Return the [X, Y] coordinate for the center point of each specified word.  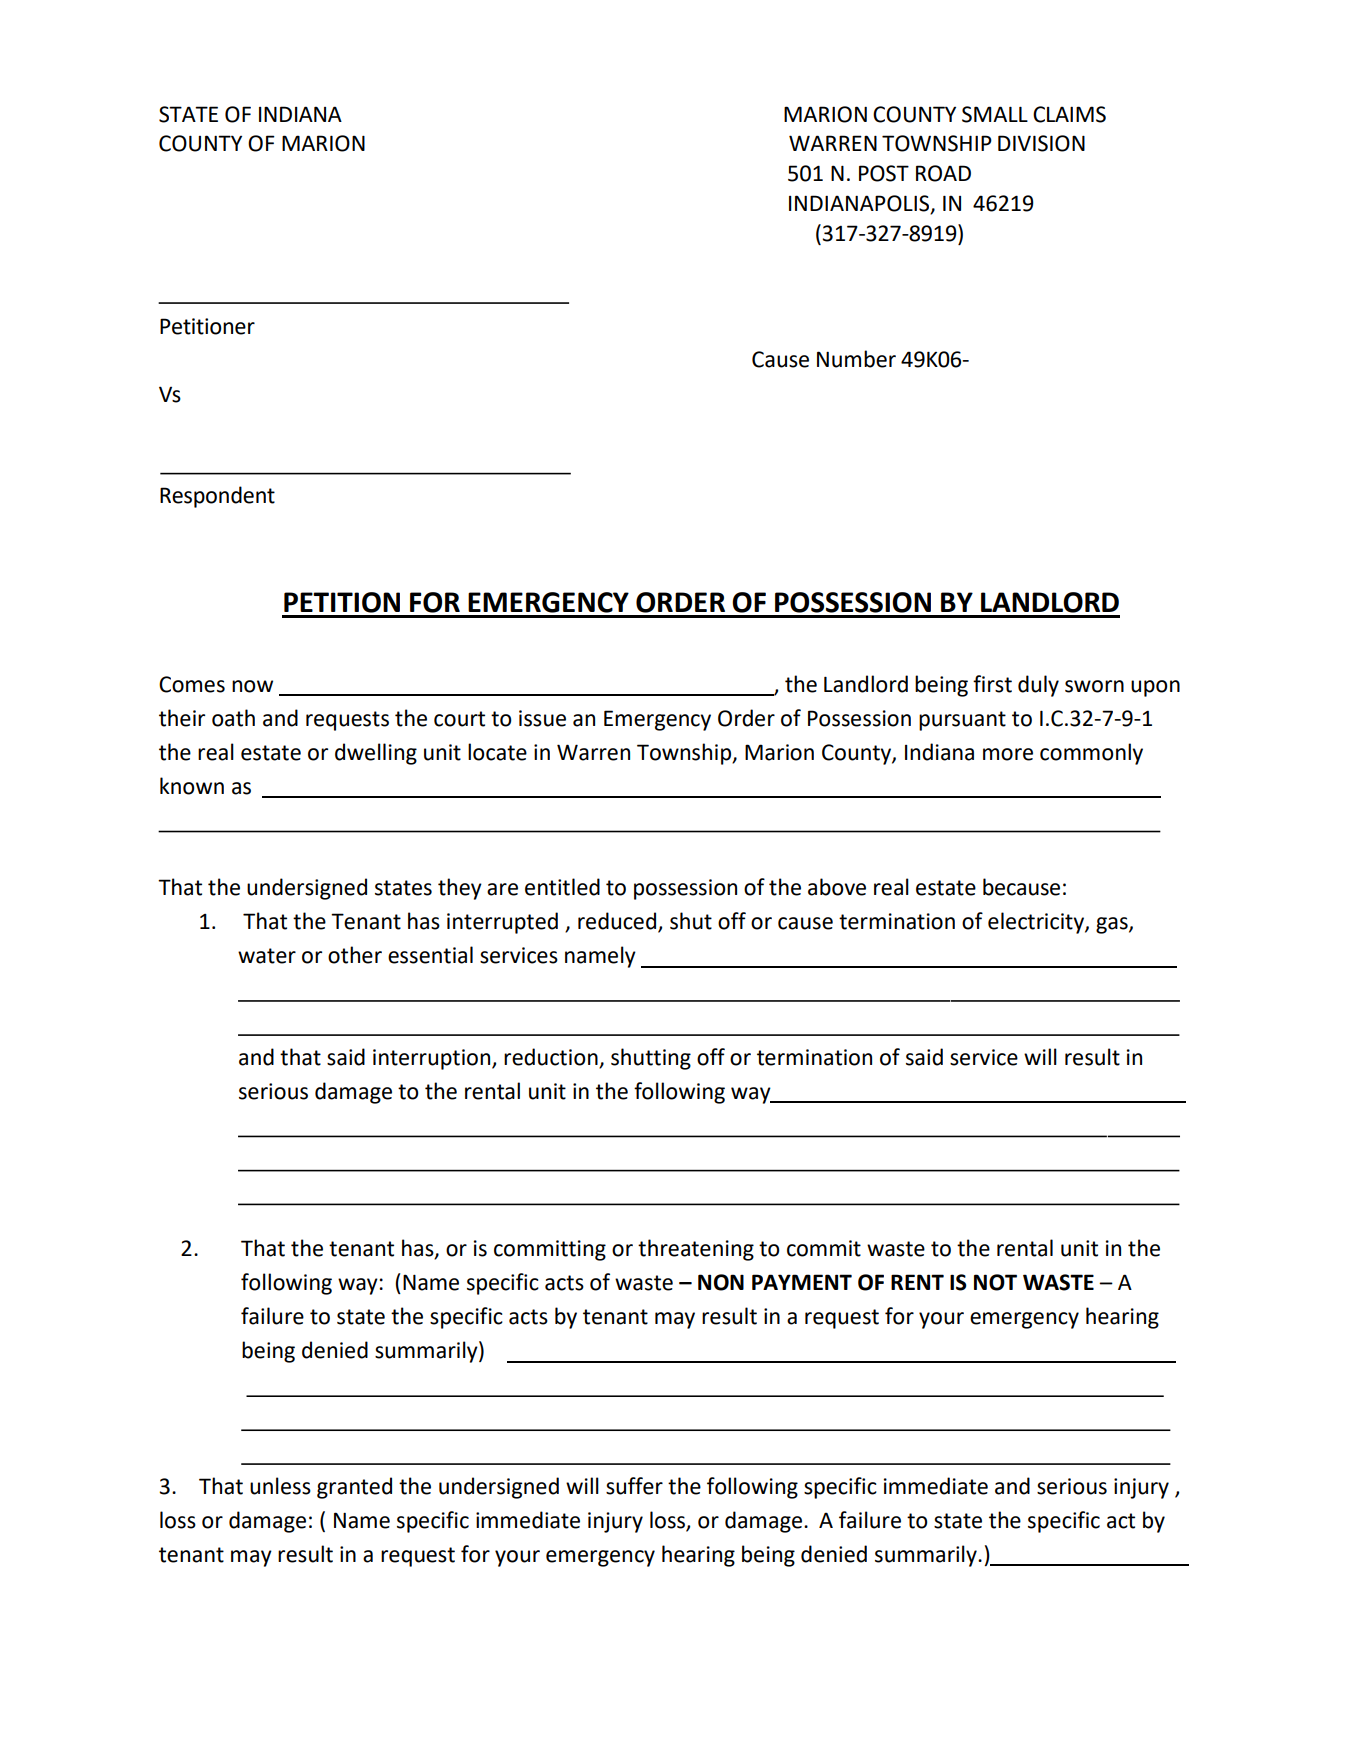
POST [884, 173]
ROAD [943, 173]
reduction [552, 1058]
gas [1113, 925]
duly [1038, 686]
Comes [192, 684]
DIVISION [1041, 143]
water [267, 956]
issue [542, 718]
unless [280, 1486]
